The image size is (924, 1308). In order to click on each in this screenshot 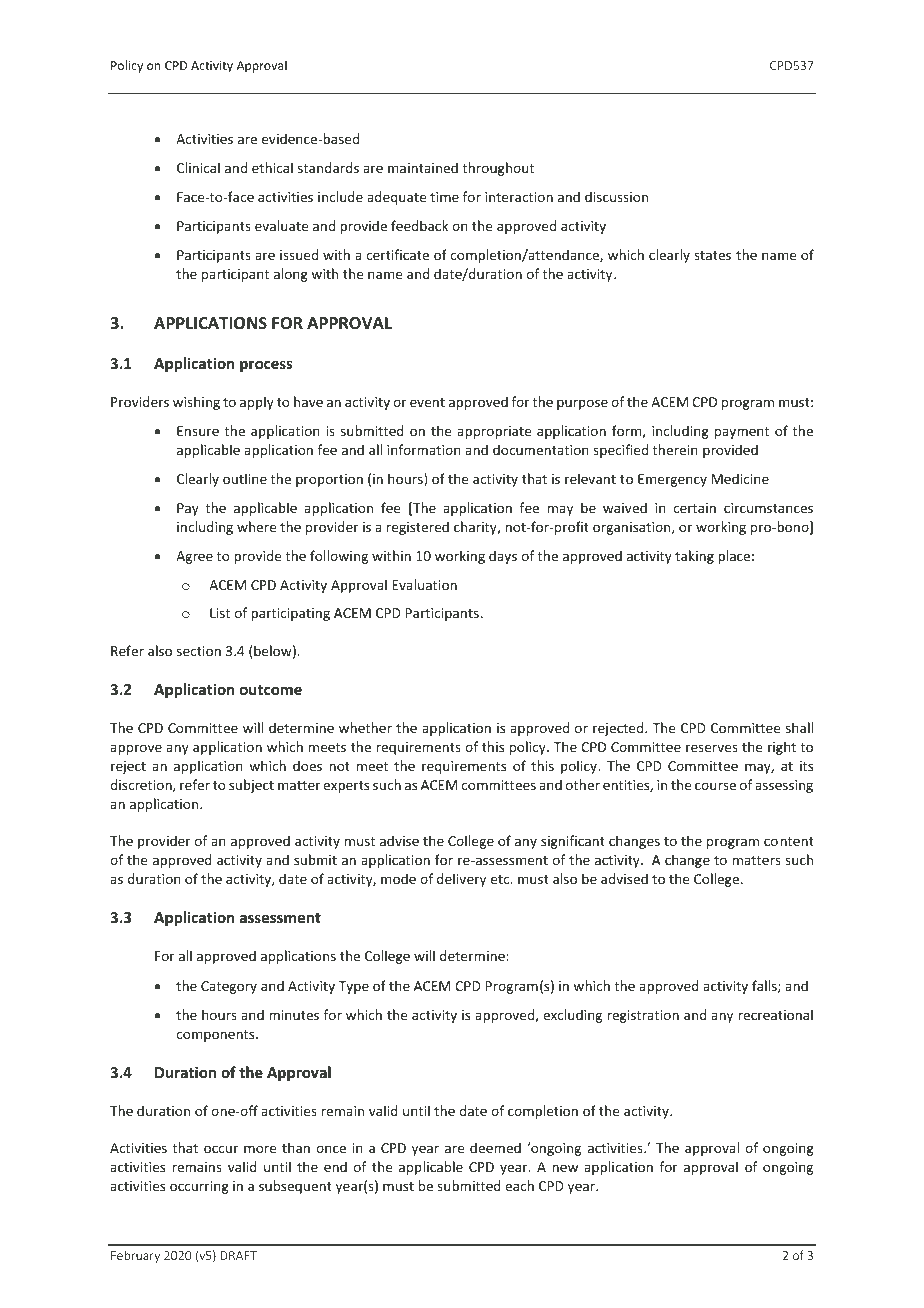, I will do `click(519, 1185)`.
